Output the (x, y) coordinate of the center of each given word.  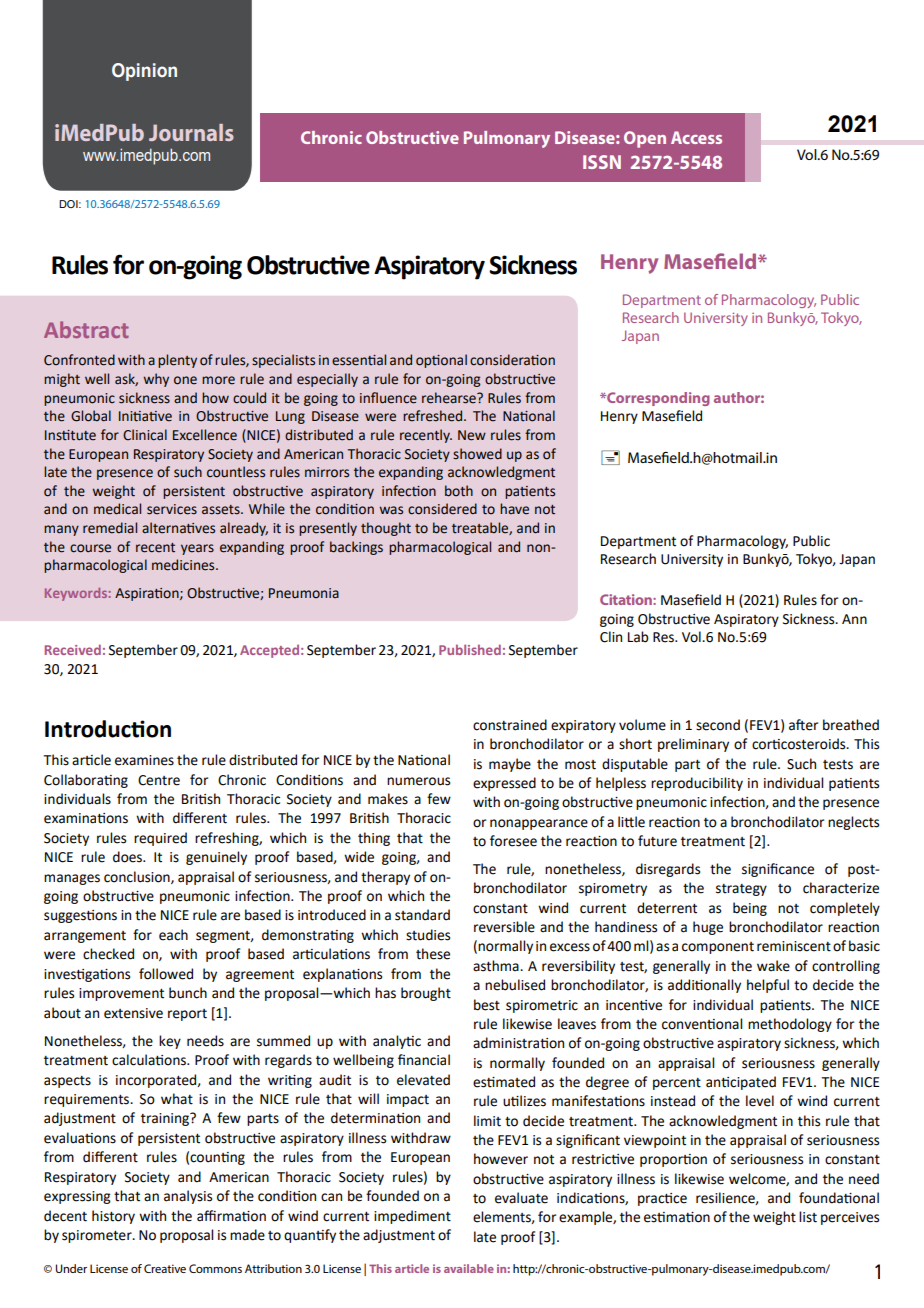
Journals (191, 132)
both (459, 491)
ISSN (602, 162)
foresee (513, 841)
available (469, 1268)
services (172, 509)
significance (778, 870)
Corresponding (657, 399)
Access (696, 137)
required (160, 839)
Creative (165, 1268)
